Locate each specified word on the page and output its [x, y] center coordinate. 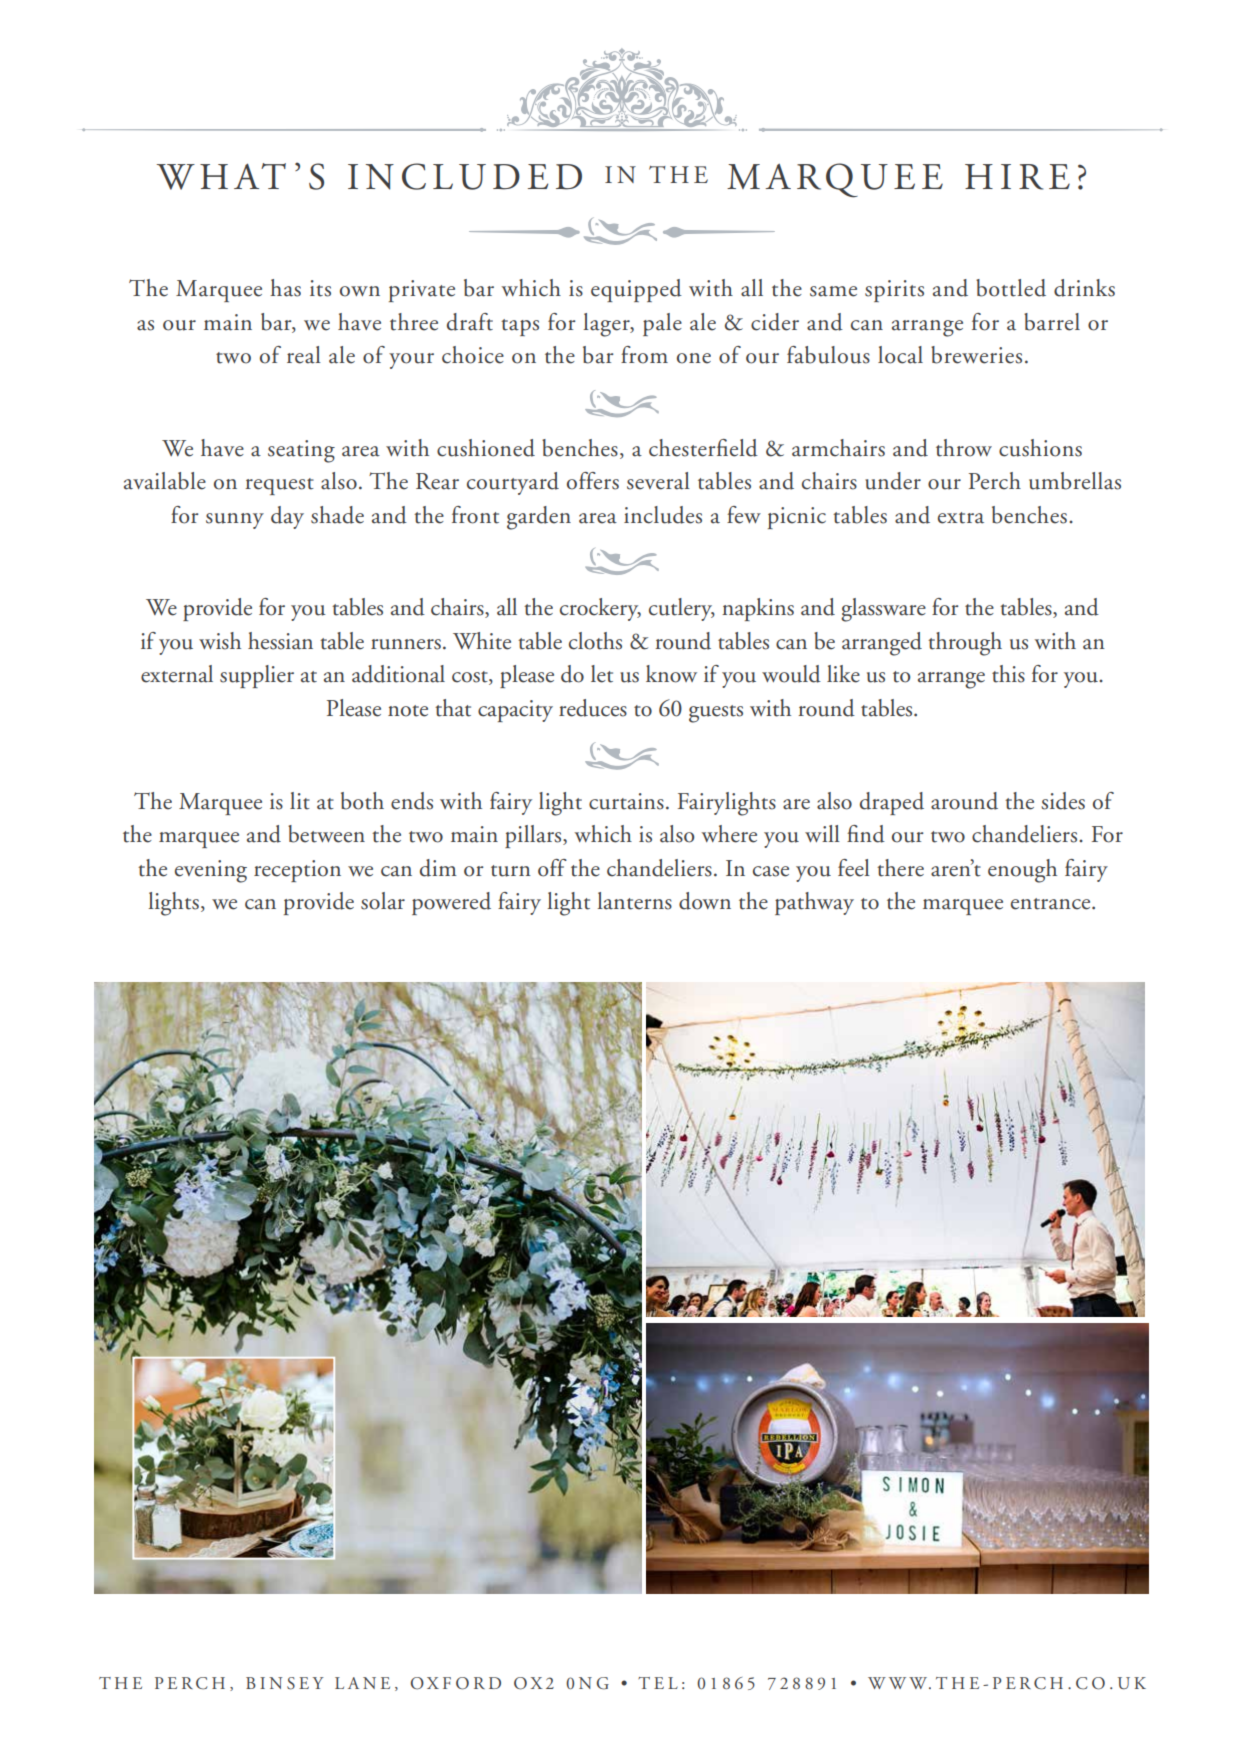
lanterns [634, 901]
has [285, 288]
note [408, 711]
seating [301, 451]
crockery [600, 609]
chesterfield [703, 448]
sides [1063, 801]
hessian [280, 641]
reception [297, 871]
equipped [636, 290]
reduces [593, 708]
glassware [883, 610]
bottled [1011, 288]
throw [964, 448]
